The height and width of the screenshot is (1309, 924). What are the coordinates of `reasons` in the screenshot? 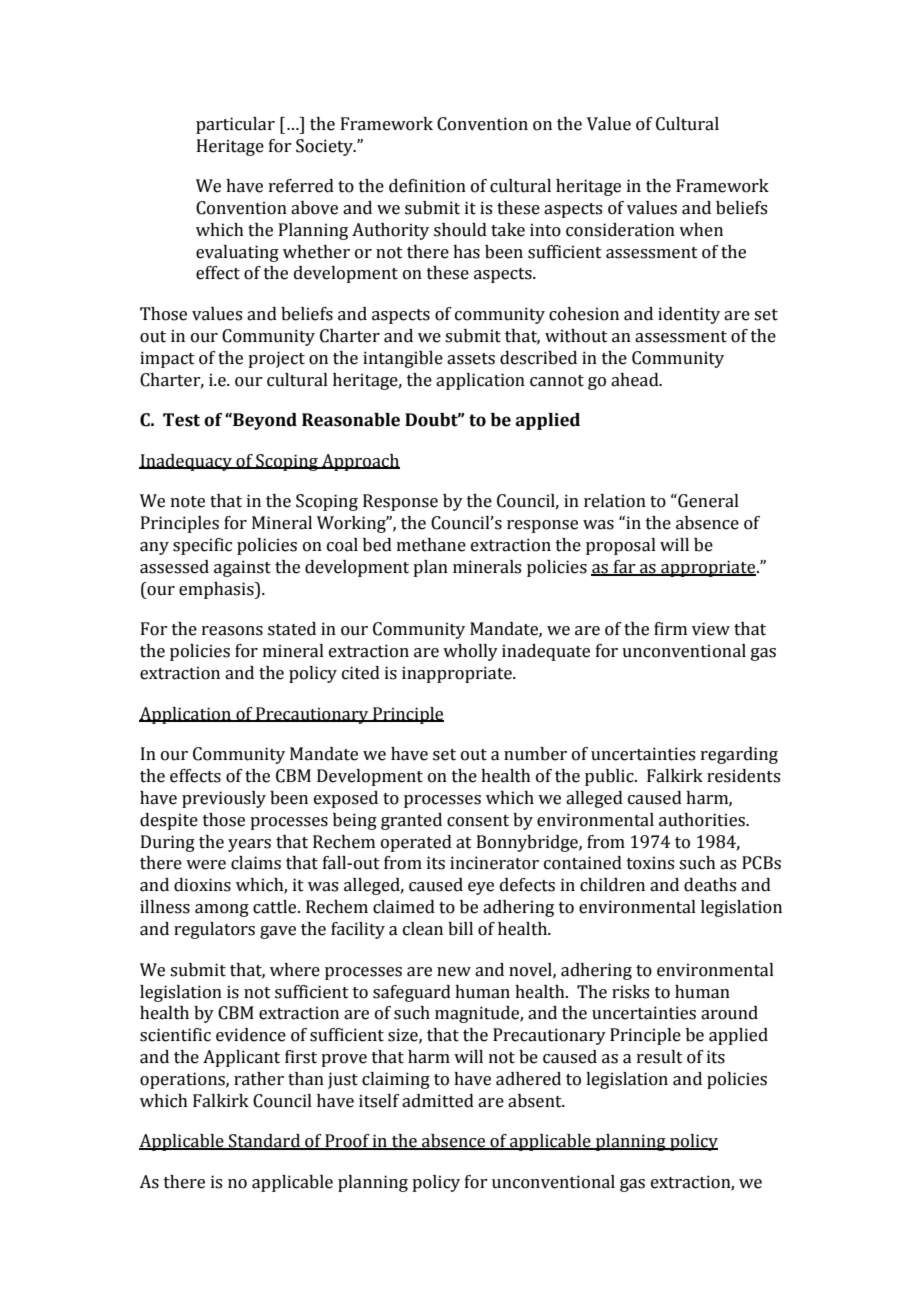 It's located at (232, 631).
